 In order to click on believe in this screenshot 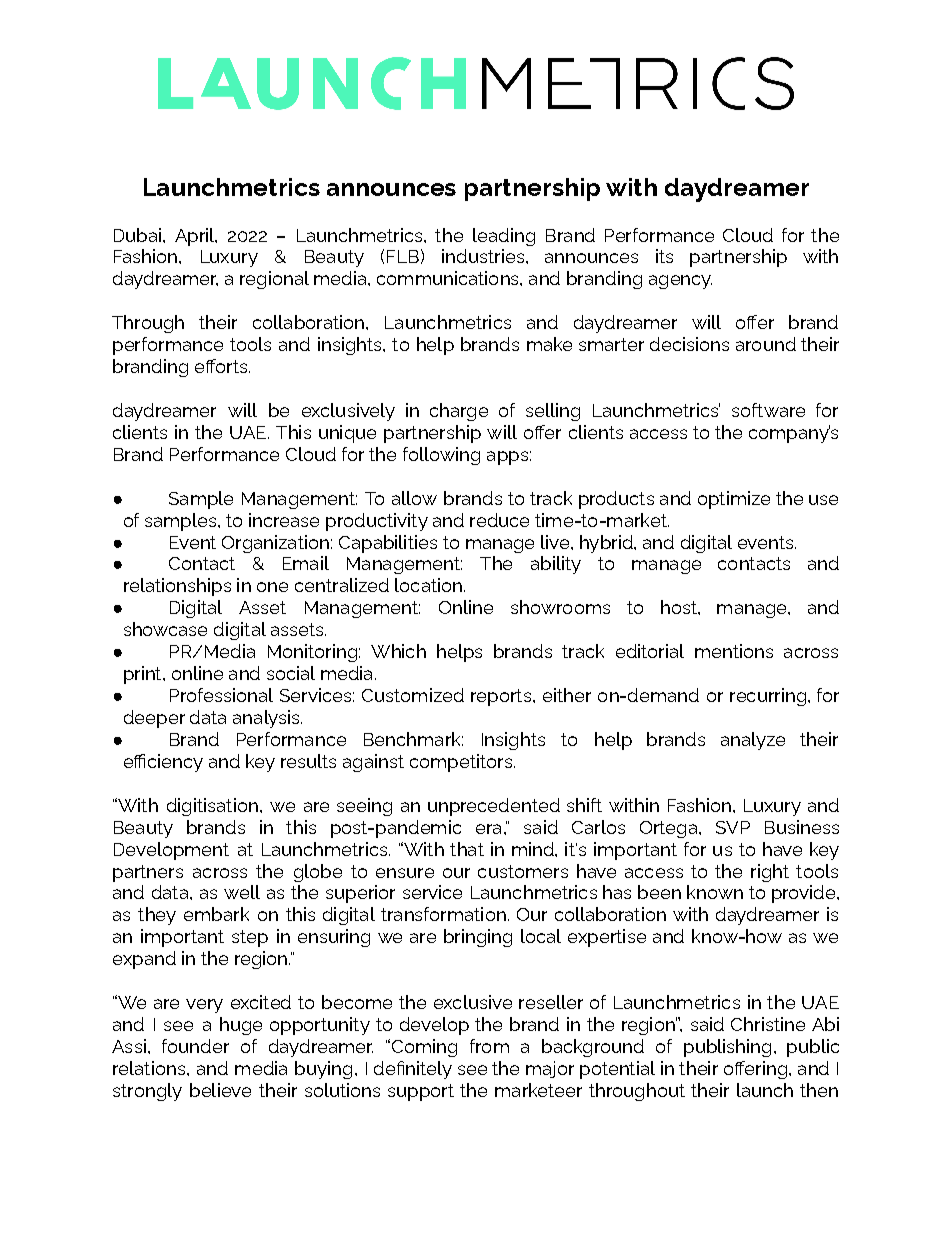, I will do `click(220, 1090)`.
